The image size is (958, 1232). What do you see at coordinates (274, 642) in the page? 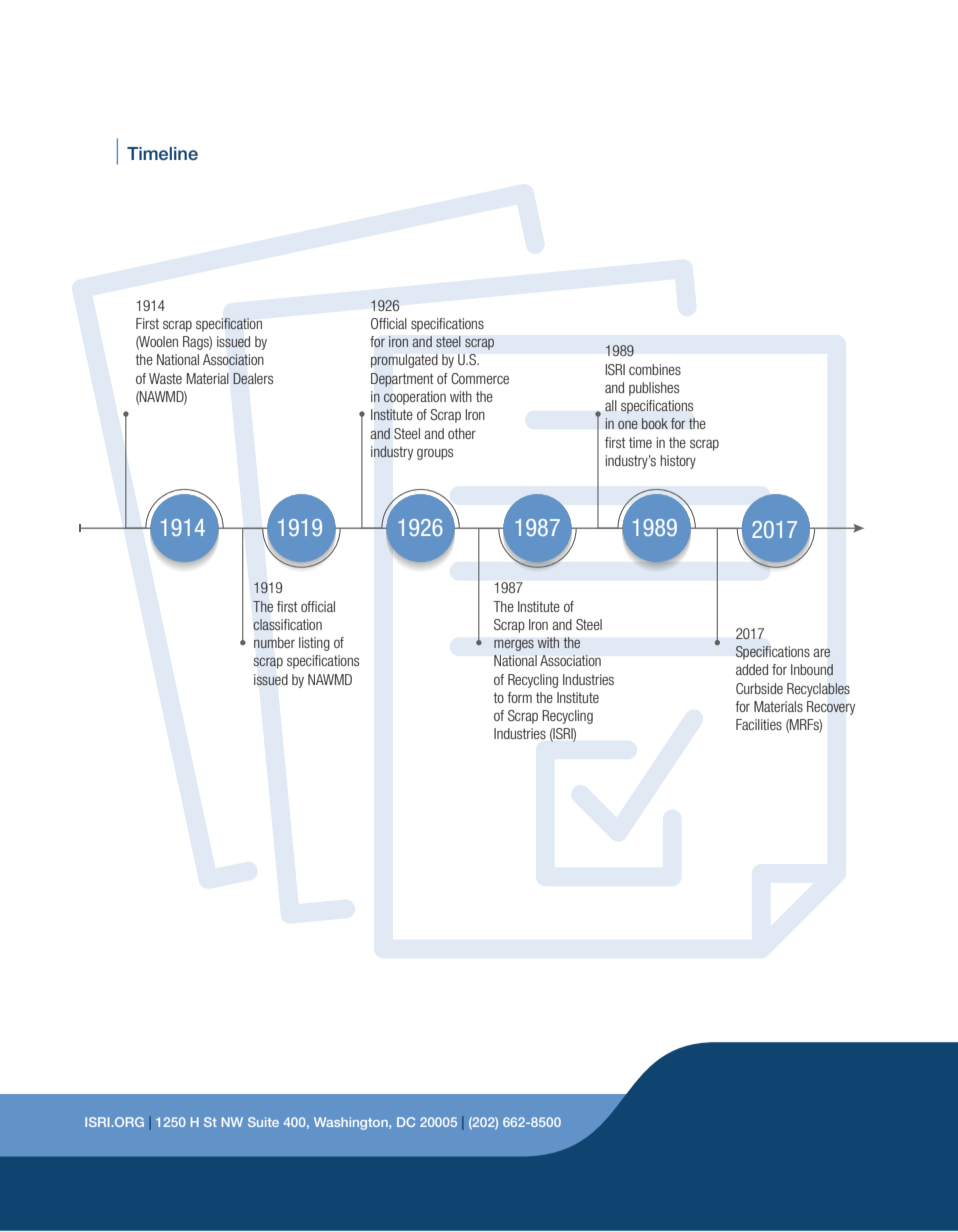
I see `number` at bounding box center [274, 642].
